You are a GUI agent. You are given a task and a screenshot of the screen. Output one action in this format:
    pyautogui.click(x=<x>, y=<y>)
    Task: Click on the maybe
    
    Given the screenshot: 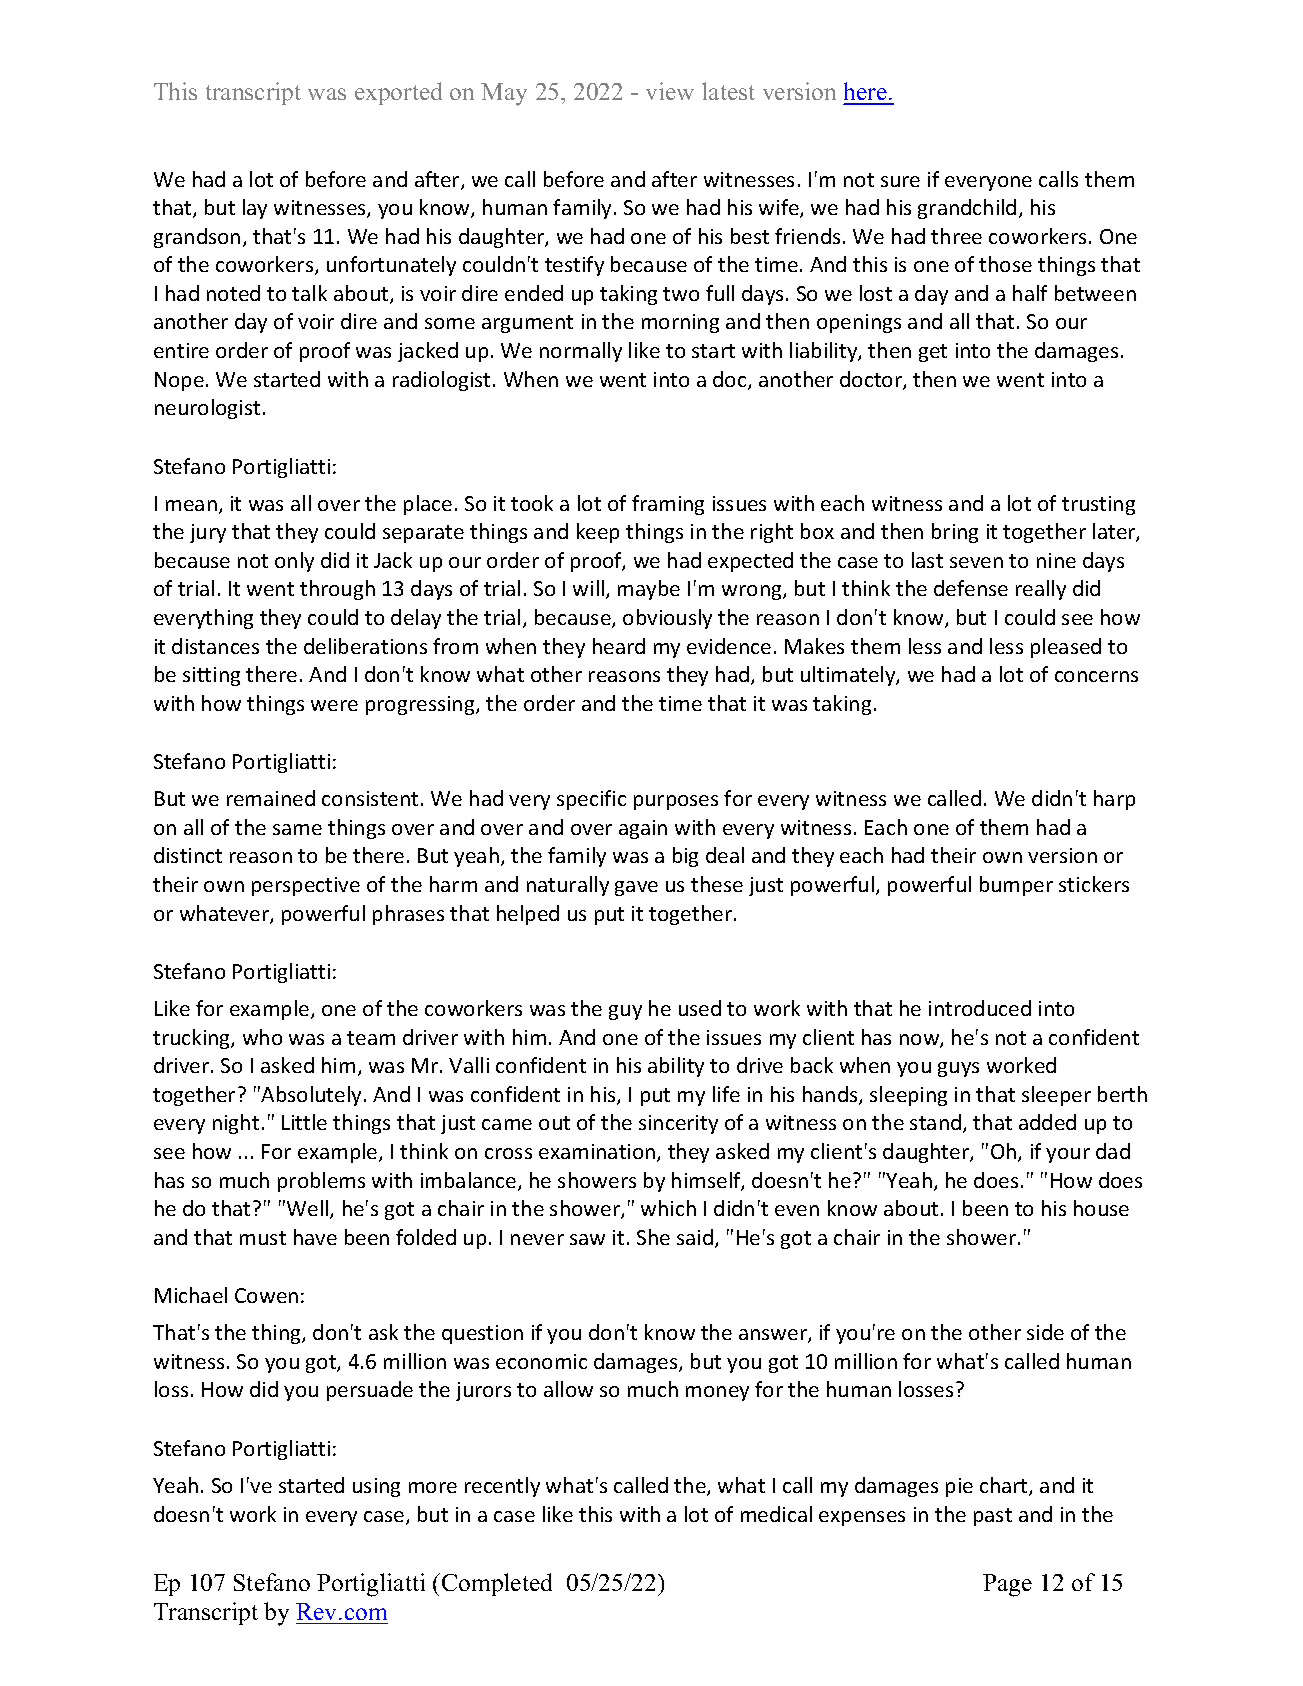 What is the action you would take?
    pyautogui.click(x=649, y=590)
